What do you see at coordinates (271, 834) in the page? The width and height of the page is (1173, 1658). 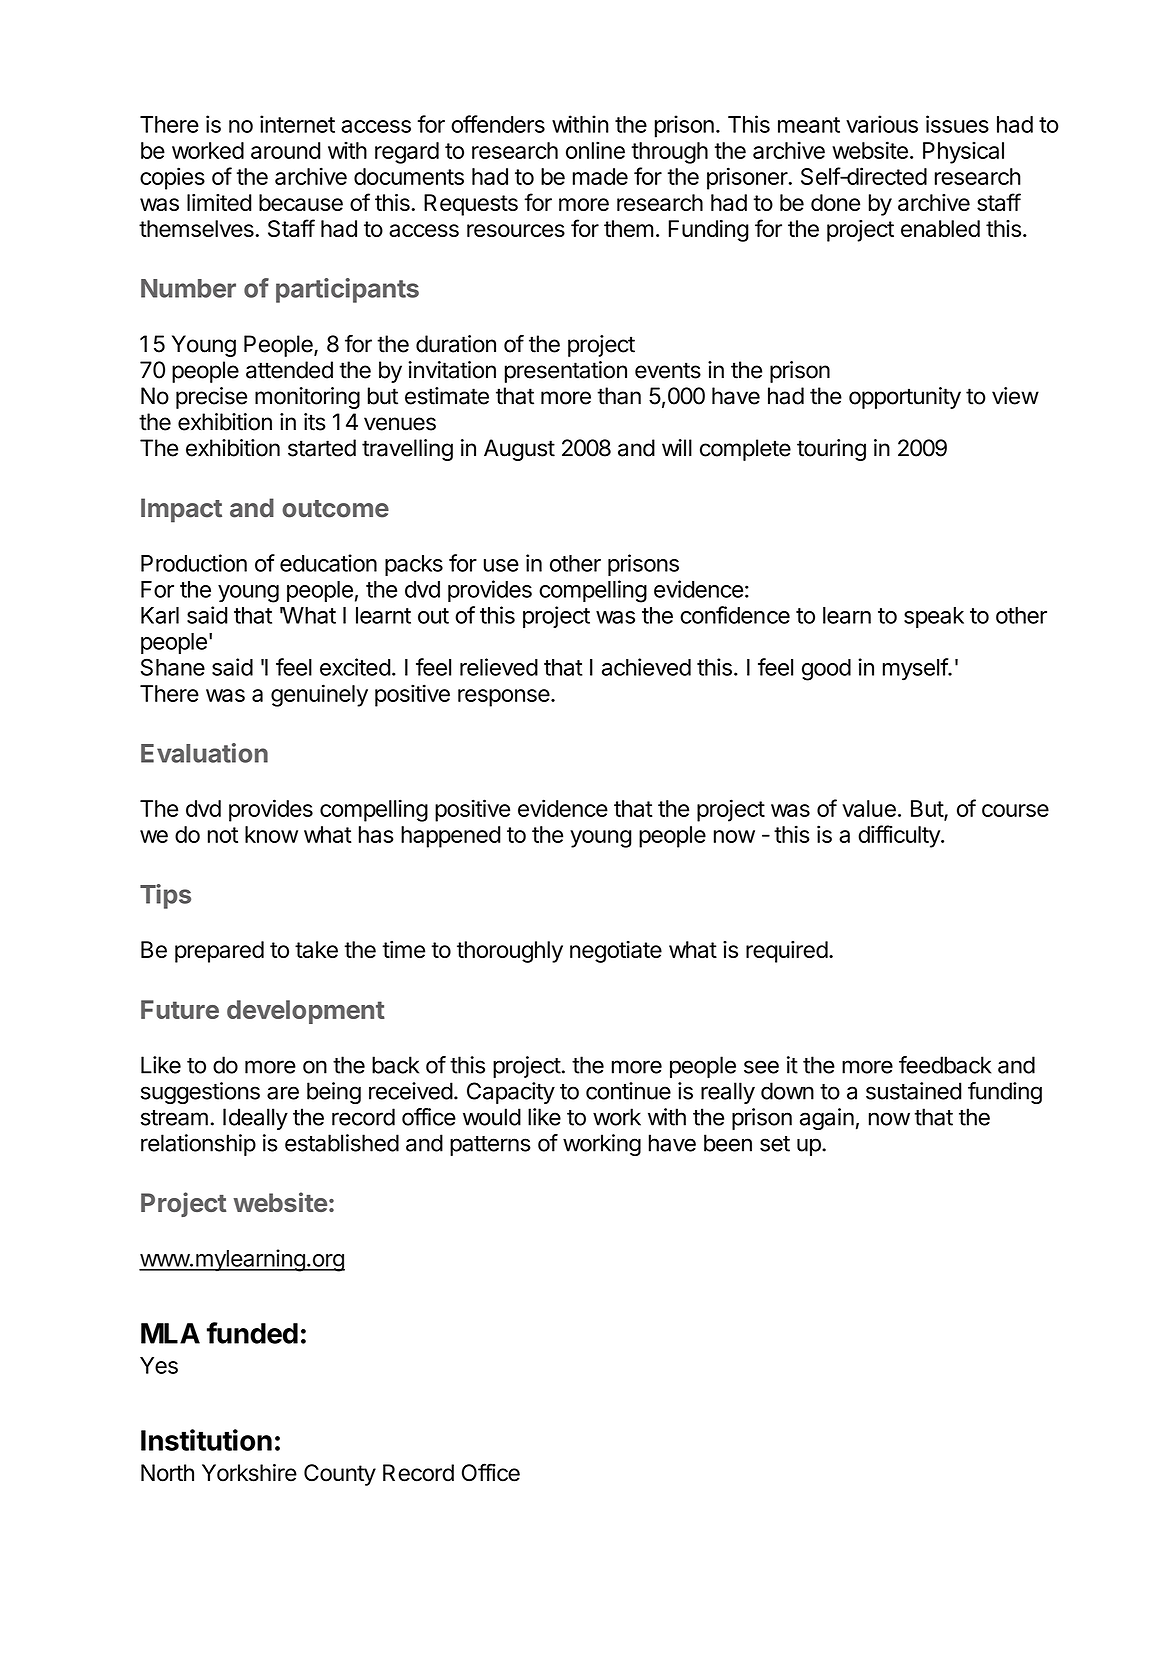 I see `know` at bounding box center [271, 834].
